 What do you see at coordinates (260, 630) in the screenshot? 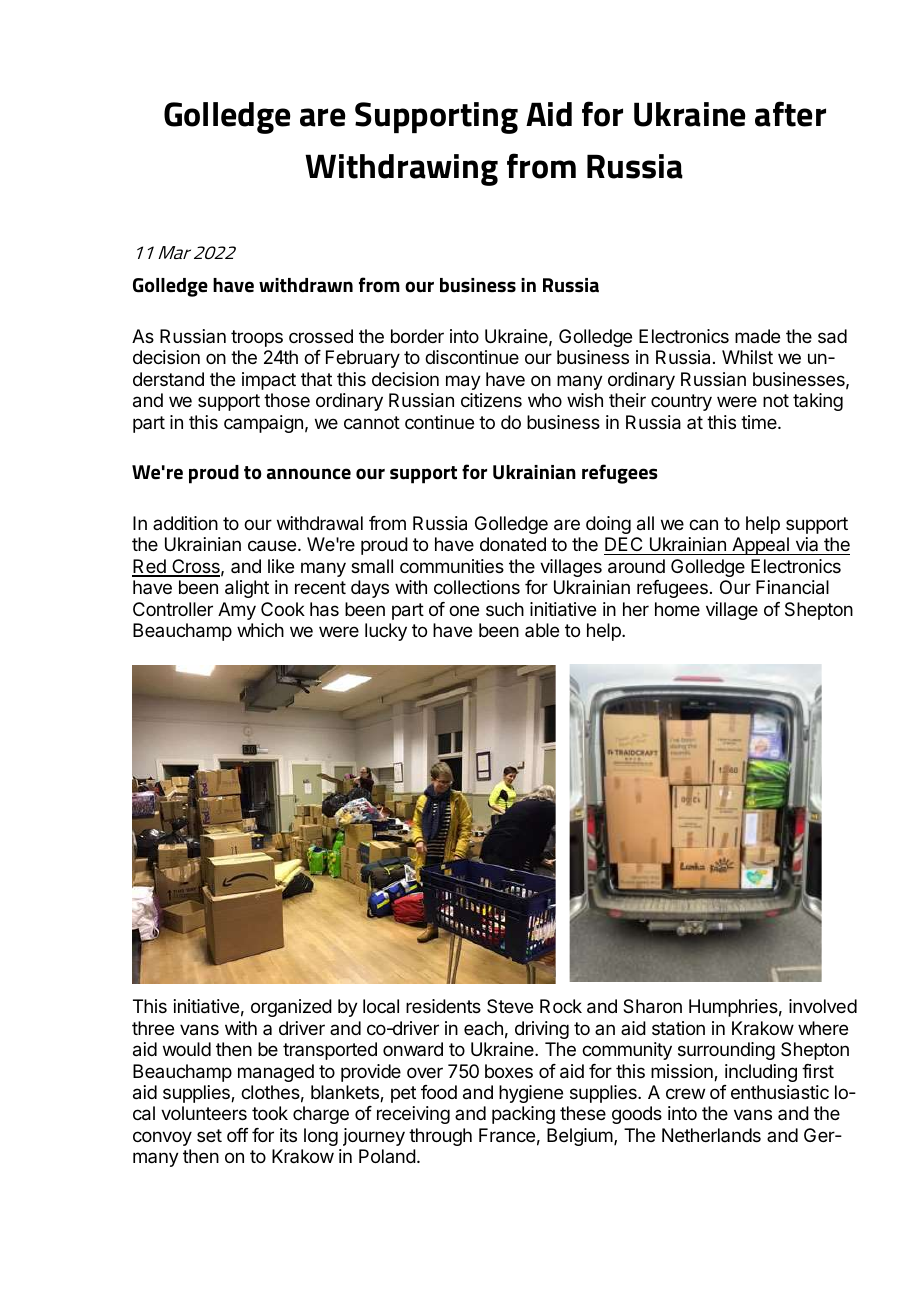
I see `which` at bounding box center [260, 630].
